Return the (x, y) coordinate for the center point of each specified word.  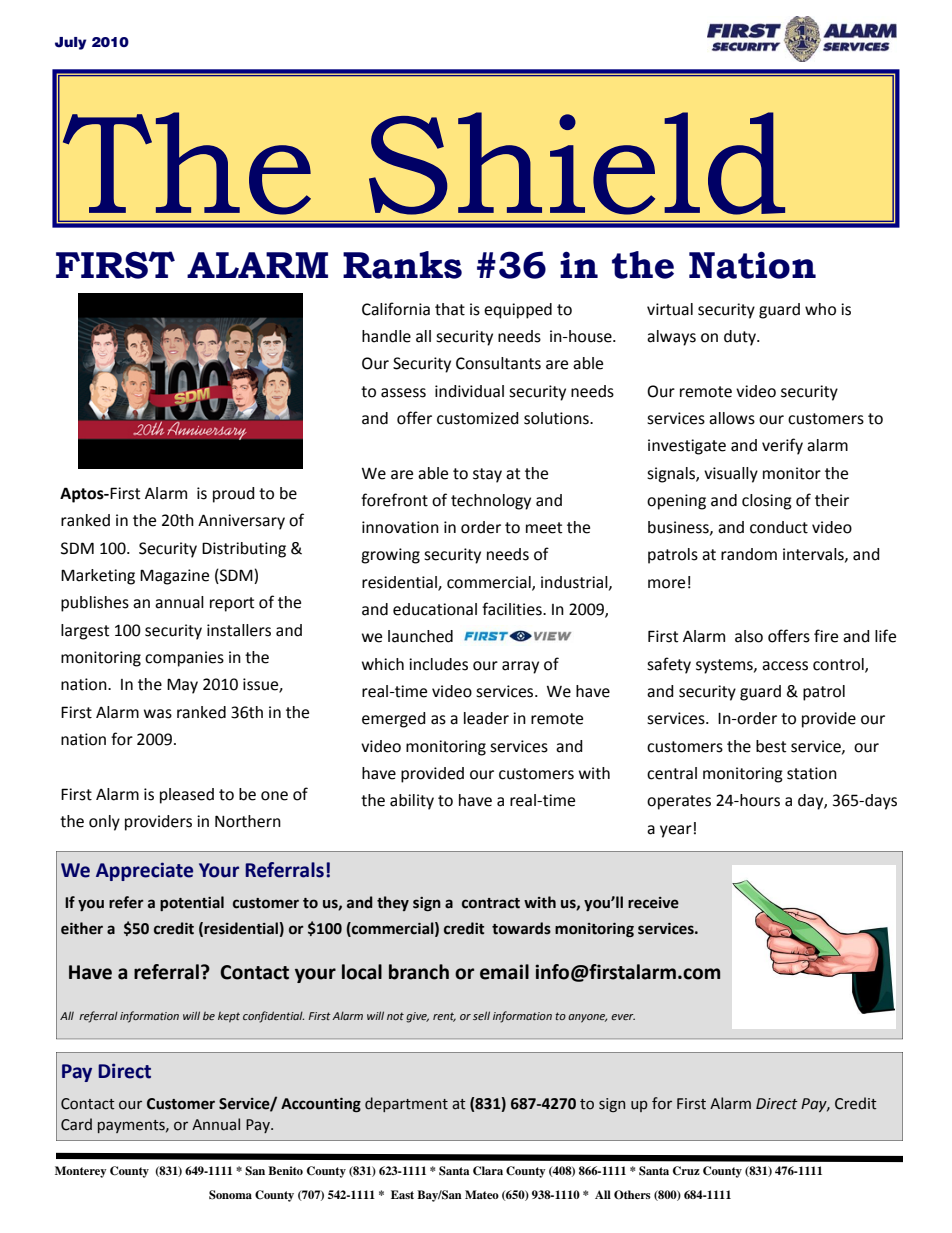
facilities (513, 609)
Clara (488, 1171)
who (820, 309)
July (70, 43)
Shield (577, 163)
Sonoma (230, 1195)
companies (184, 659)
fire (826, 636)
